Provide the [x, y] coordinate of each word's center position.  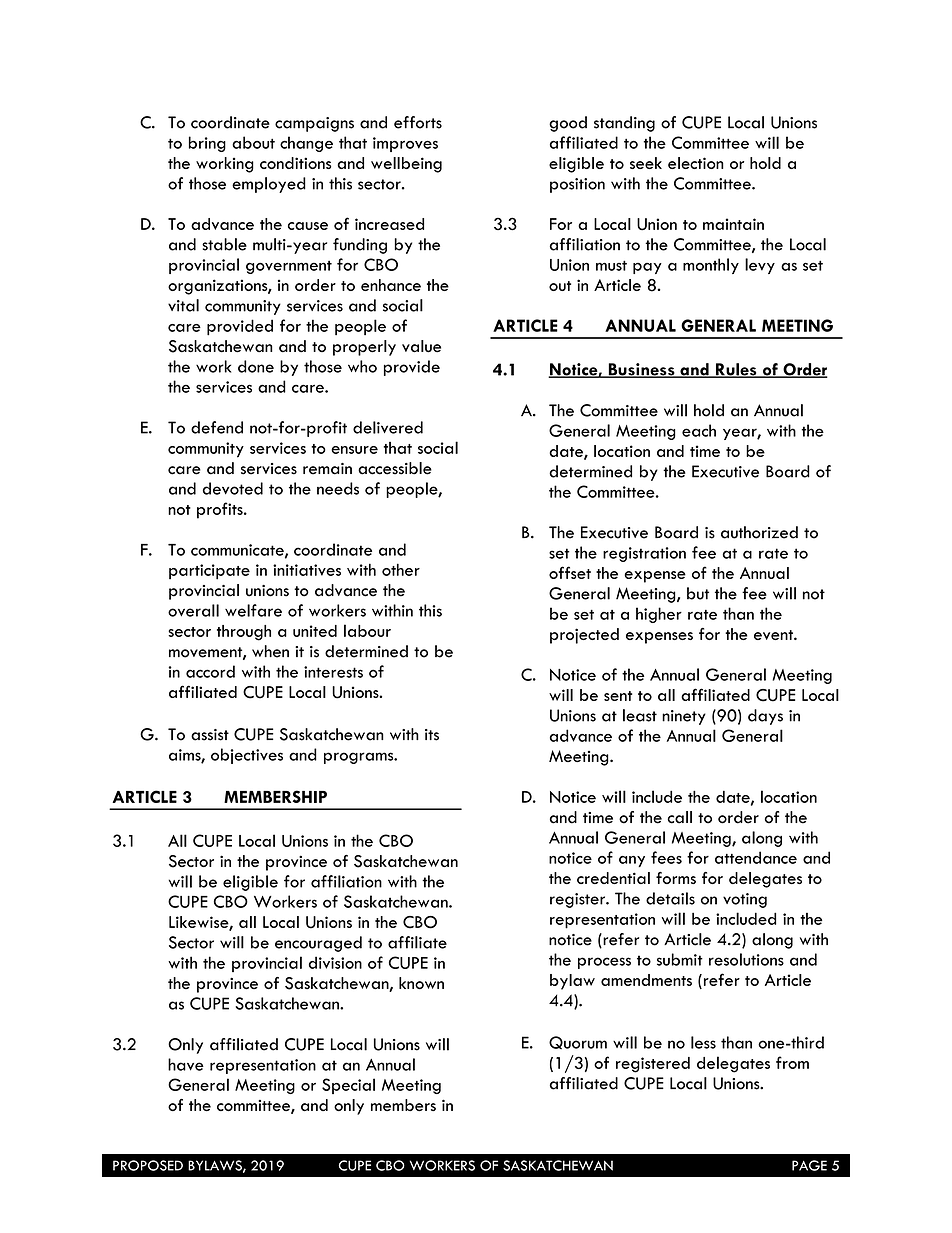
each [699, 430]
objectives [247, 756]
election [696, 163]
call [680, 817]
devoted [233, 488]
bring [207, 144]
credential [613, 878]
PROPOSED [148, 1165]
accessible [395, 468]
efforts [418, 122]
